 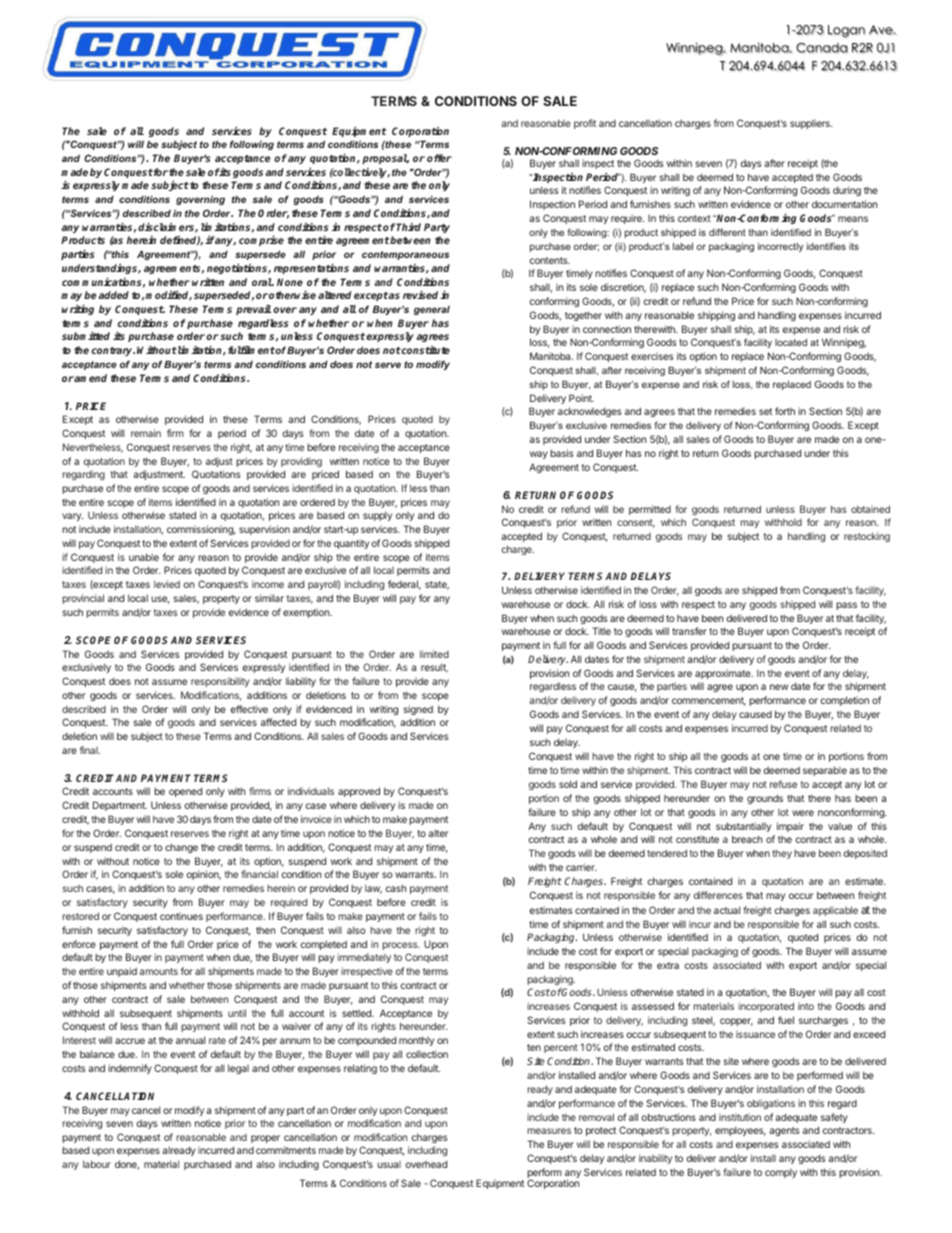 What do you see at coordinates (846, 606) in the document?
I see `pass` at bounding box center [846, 606].
